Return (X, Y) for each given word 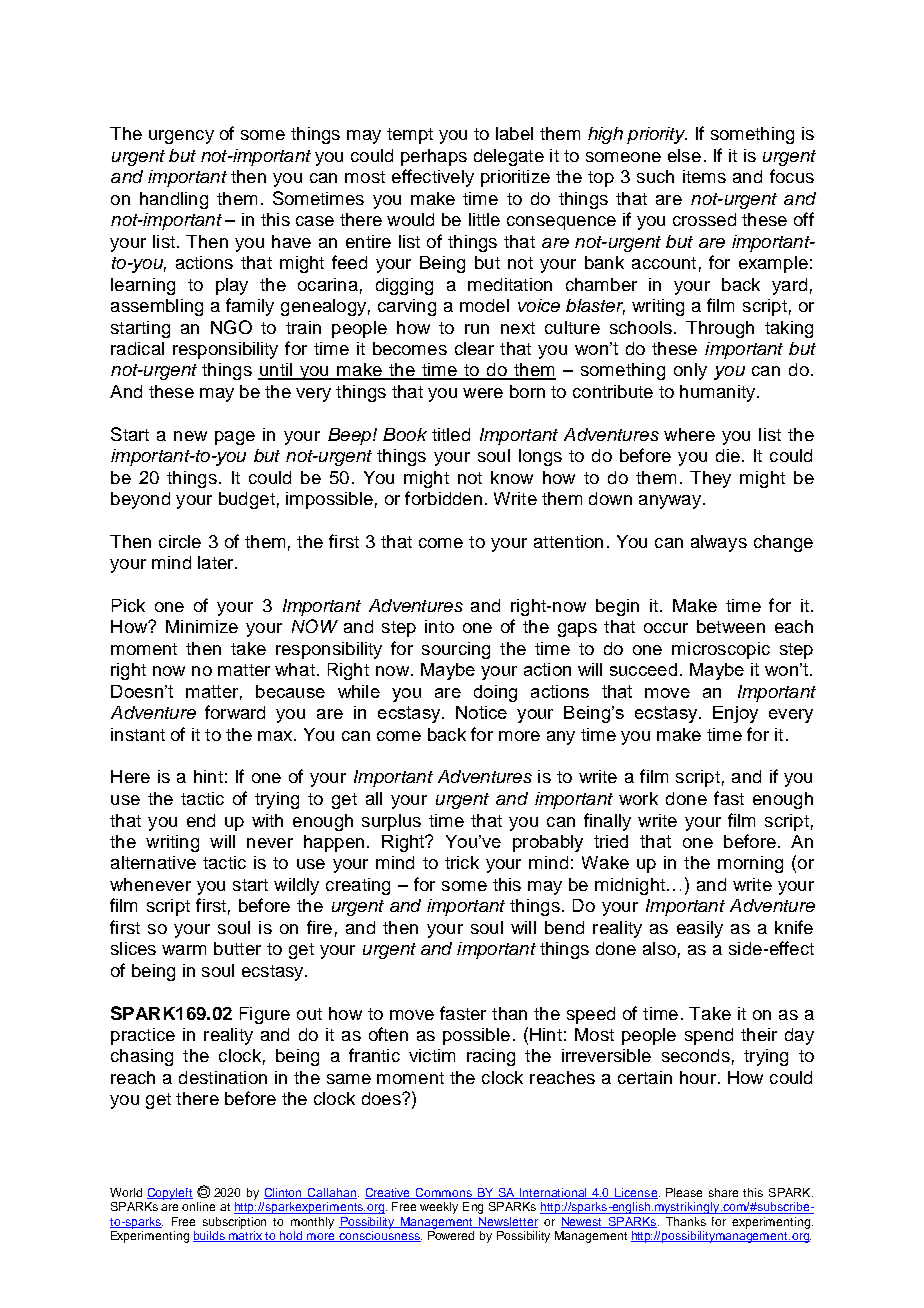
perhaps (434, 157)
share (723, 1192)
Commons (444, 1193)
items (704, 176)
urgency (181, 137)
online (198, 1206)
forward (235, 712)
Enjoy (735, 714)
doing (495, 693)
